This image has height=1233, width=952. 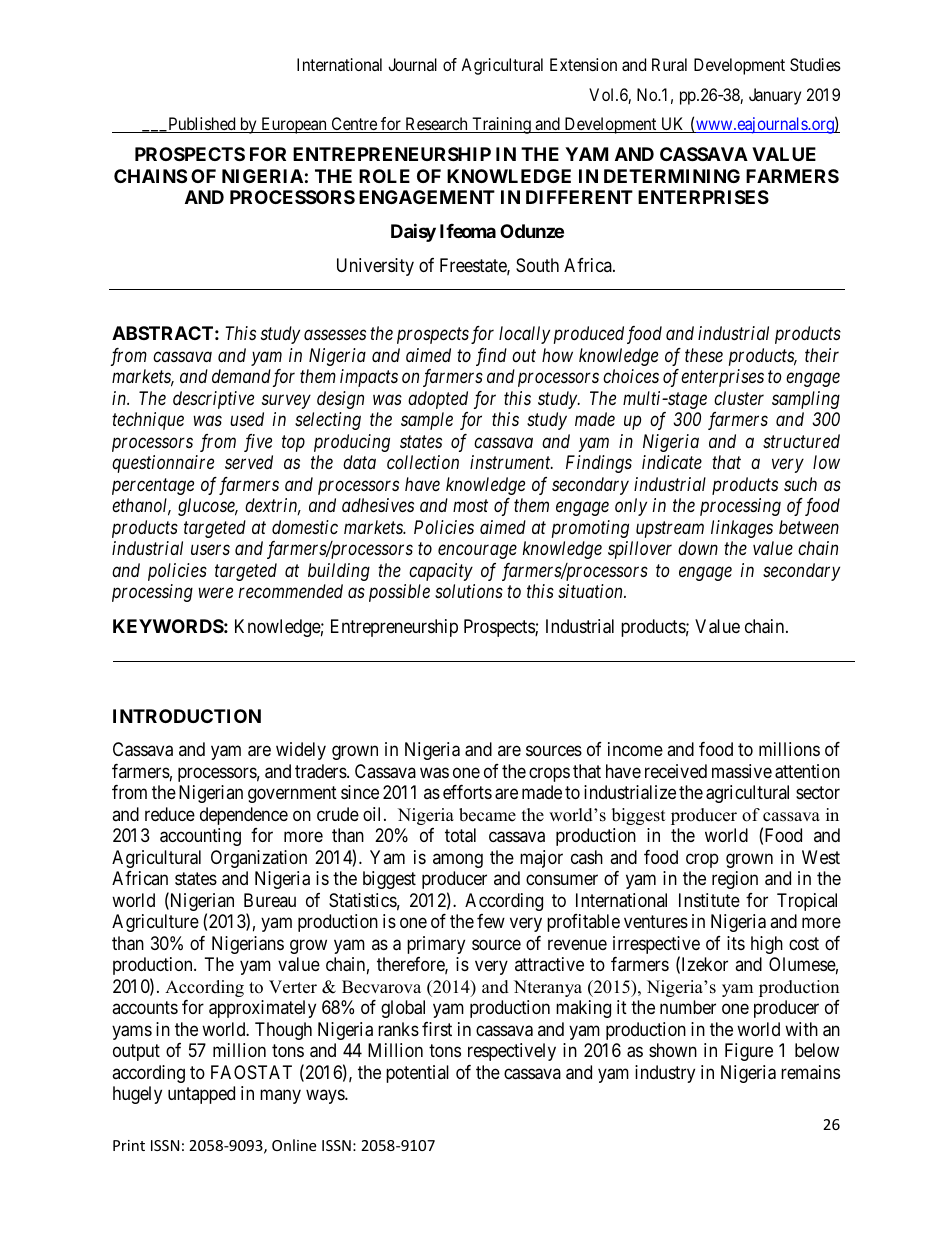 What do you see at coordinates (244, 816) in the image?
I see `dependence` at bounding box center [244, 816].
